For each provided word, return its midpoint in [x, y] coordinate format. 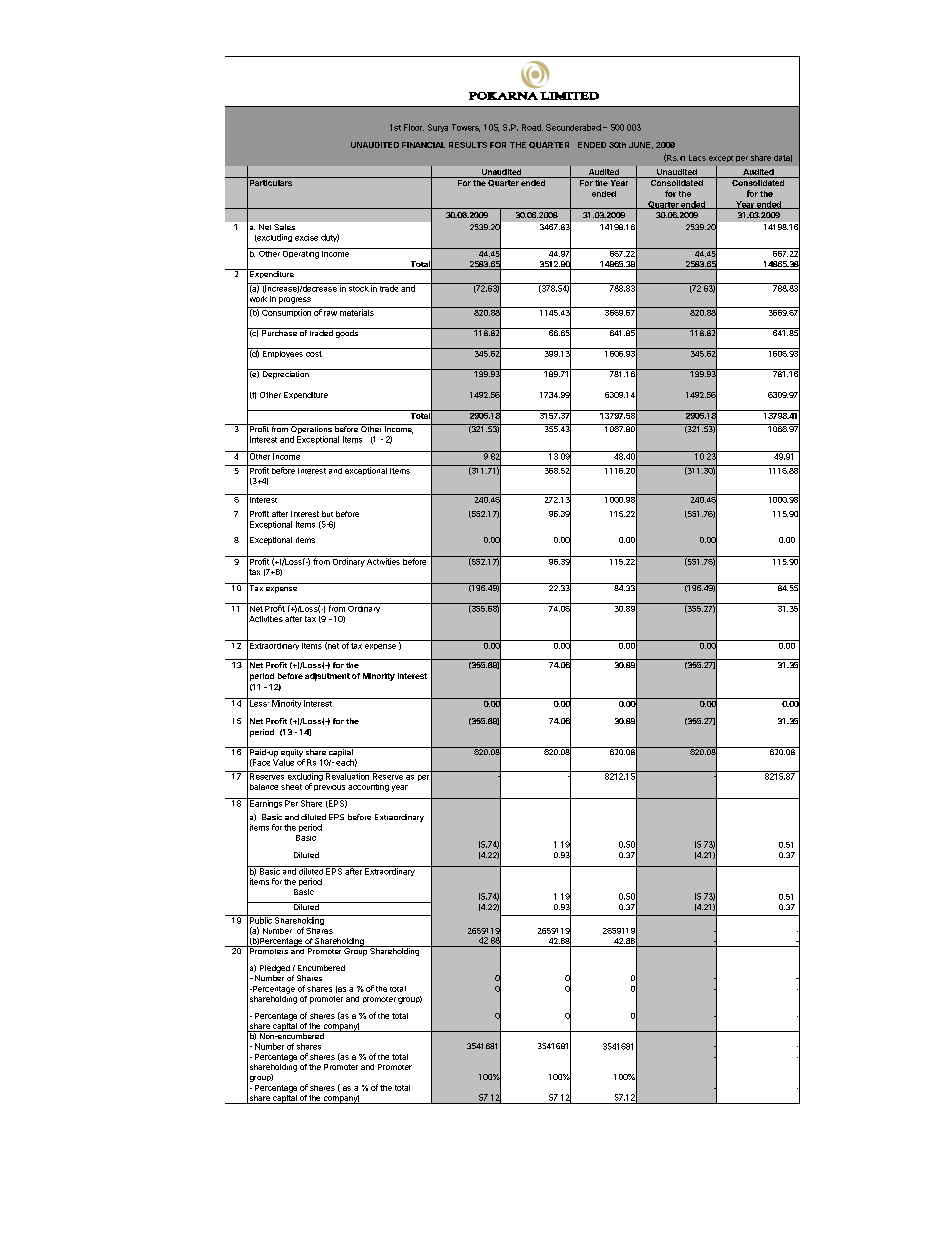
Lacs [697, 158]
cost [314, 354]
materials [357, 311]
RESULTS [468, 145]
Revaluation [347, 775]
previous [329, 788]
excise [306, 237]
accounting [368, 788]
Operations [311, 429]
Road [532, 127]
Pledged [275, 969]
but [327, 514]
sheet [291, 787]
